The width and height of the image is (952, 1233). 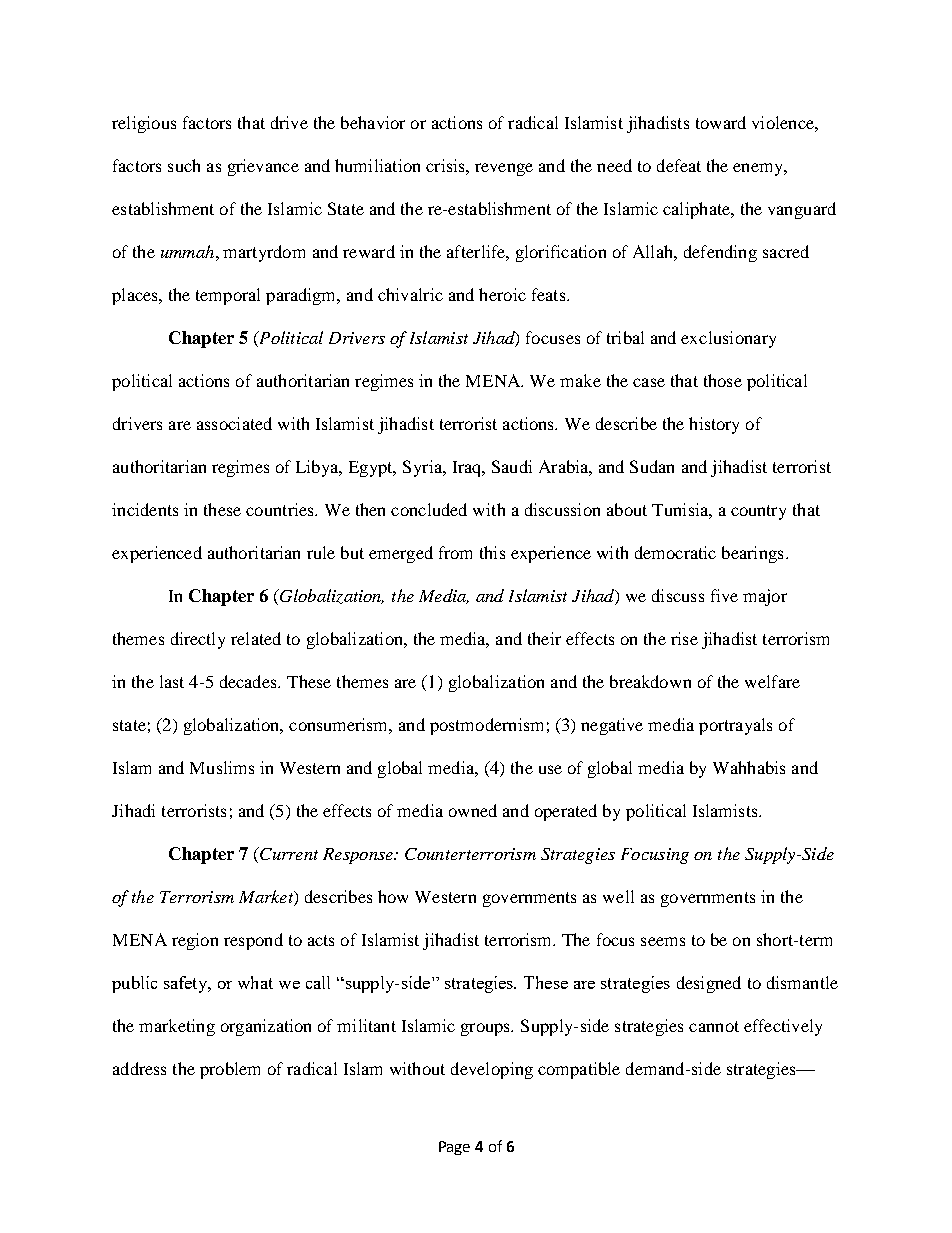 I want to click on associated, so click(x=234, y=423).
